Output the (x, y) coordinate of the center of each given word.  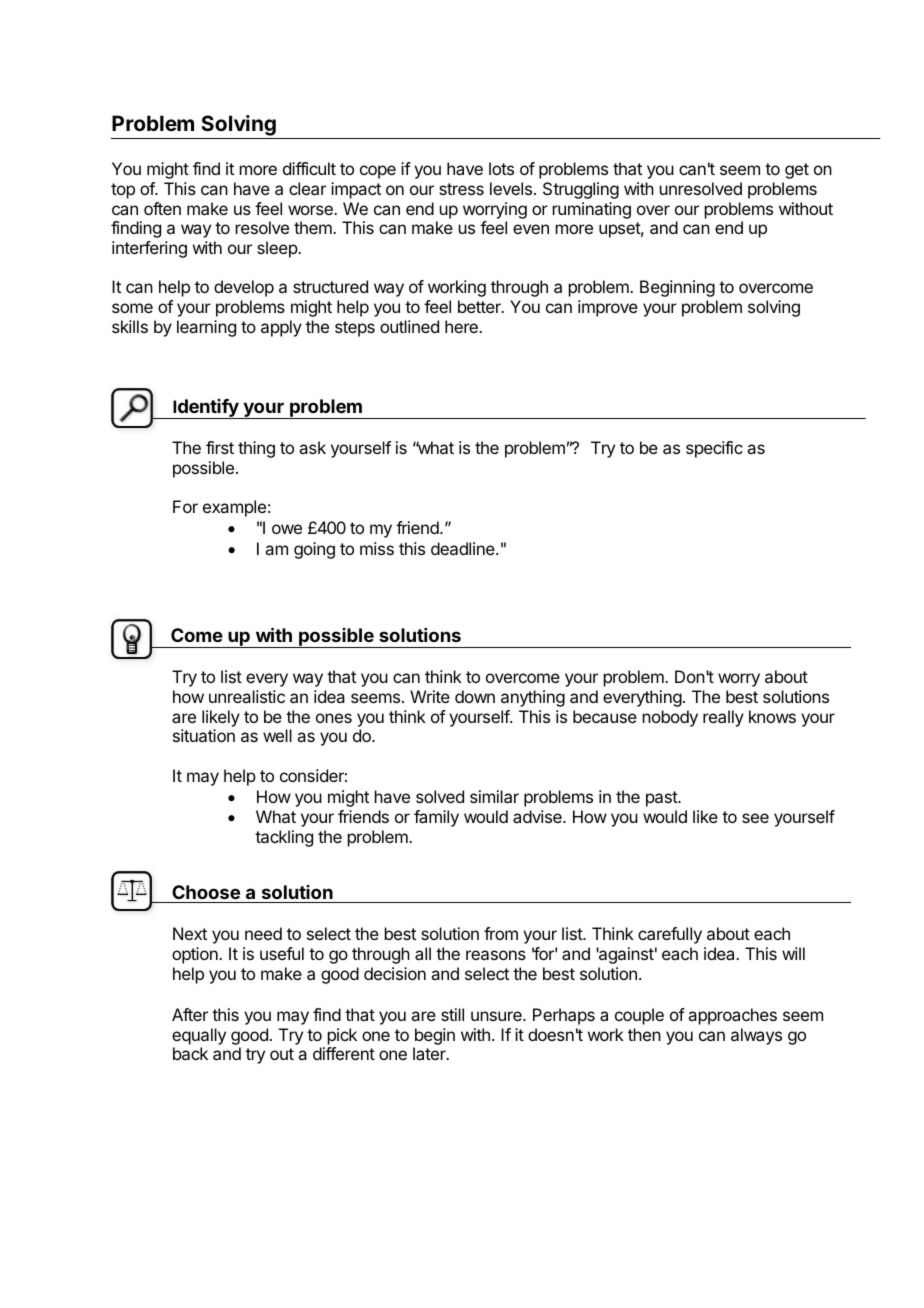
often (162, 208)
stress (461, 189)
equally (199, 1036)
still (452, 1014)
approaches (732, 1016)
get (797, 171)
